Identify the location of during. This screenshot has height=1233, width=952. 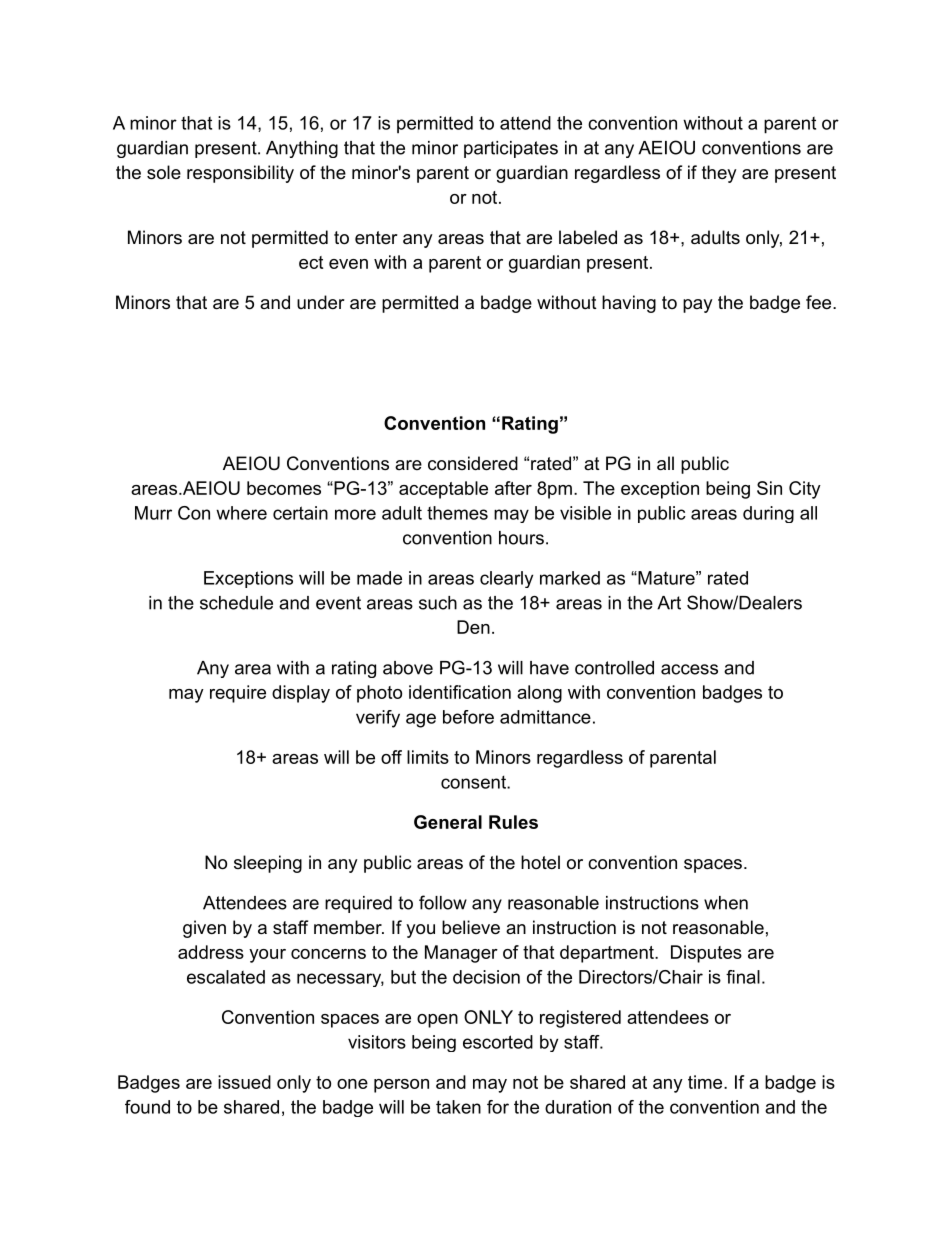
(768, 514).
